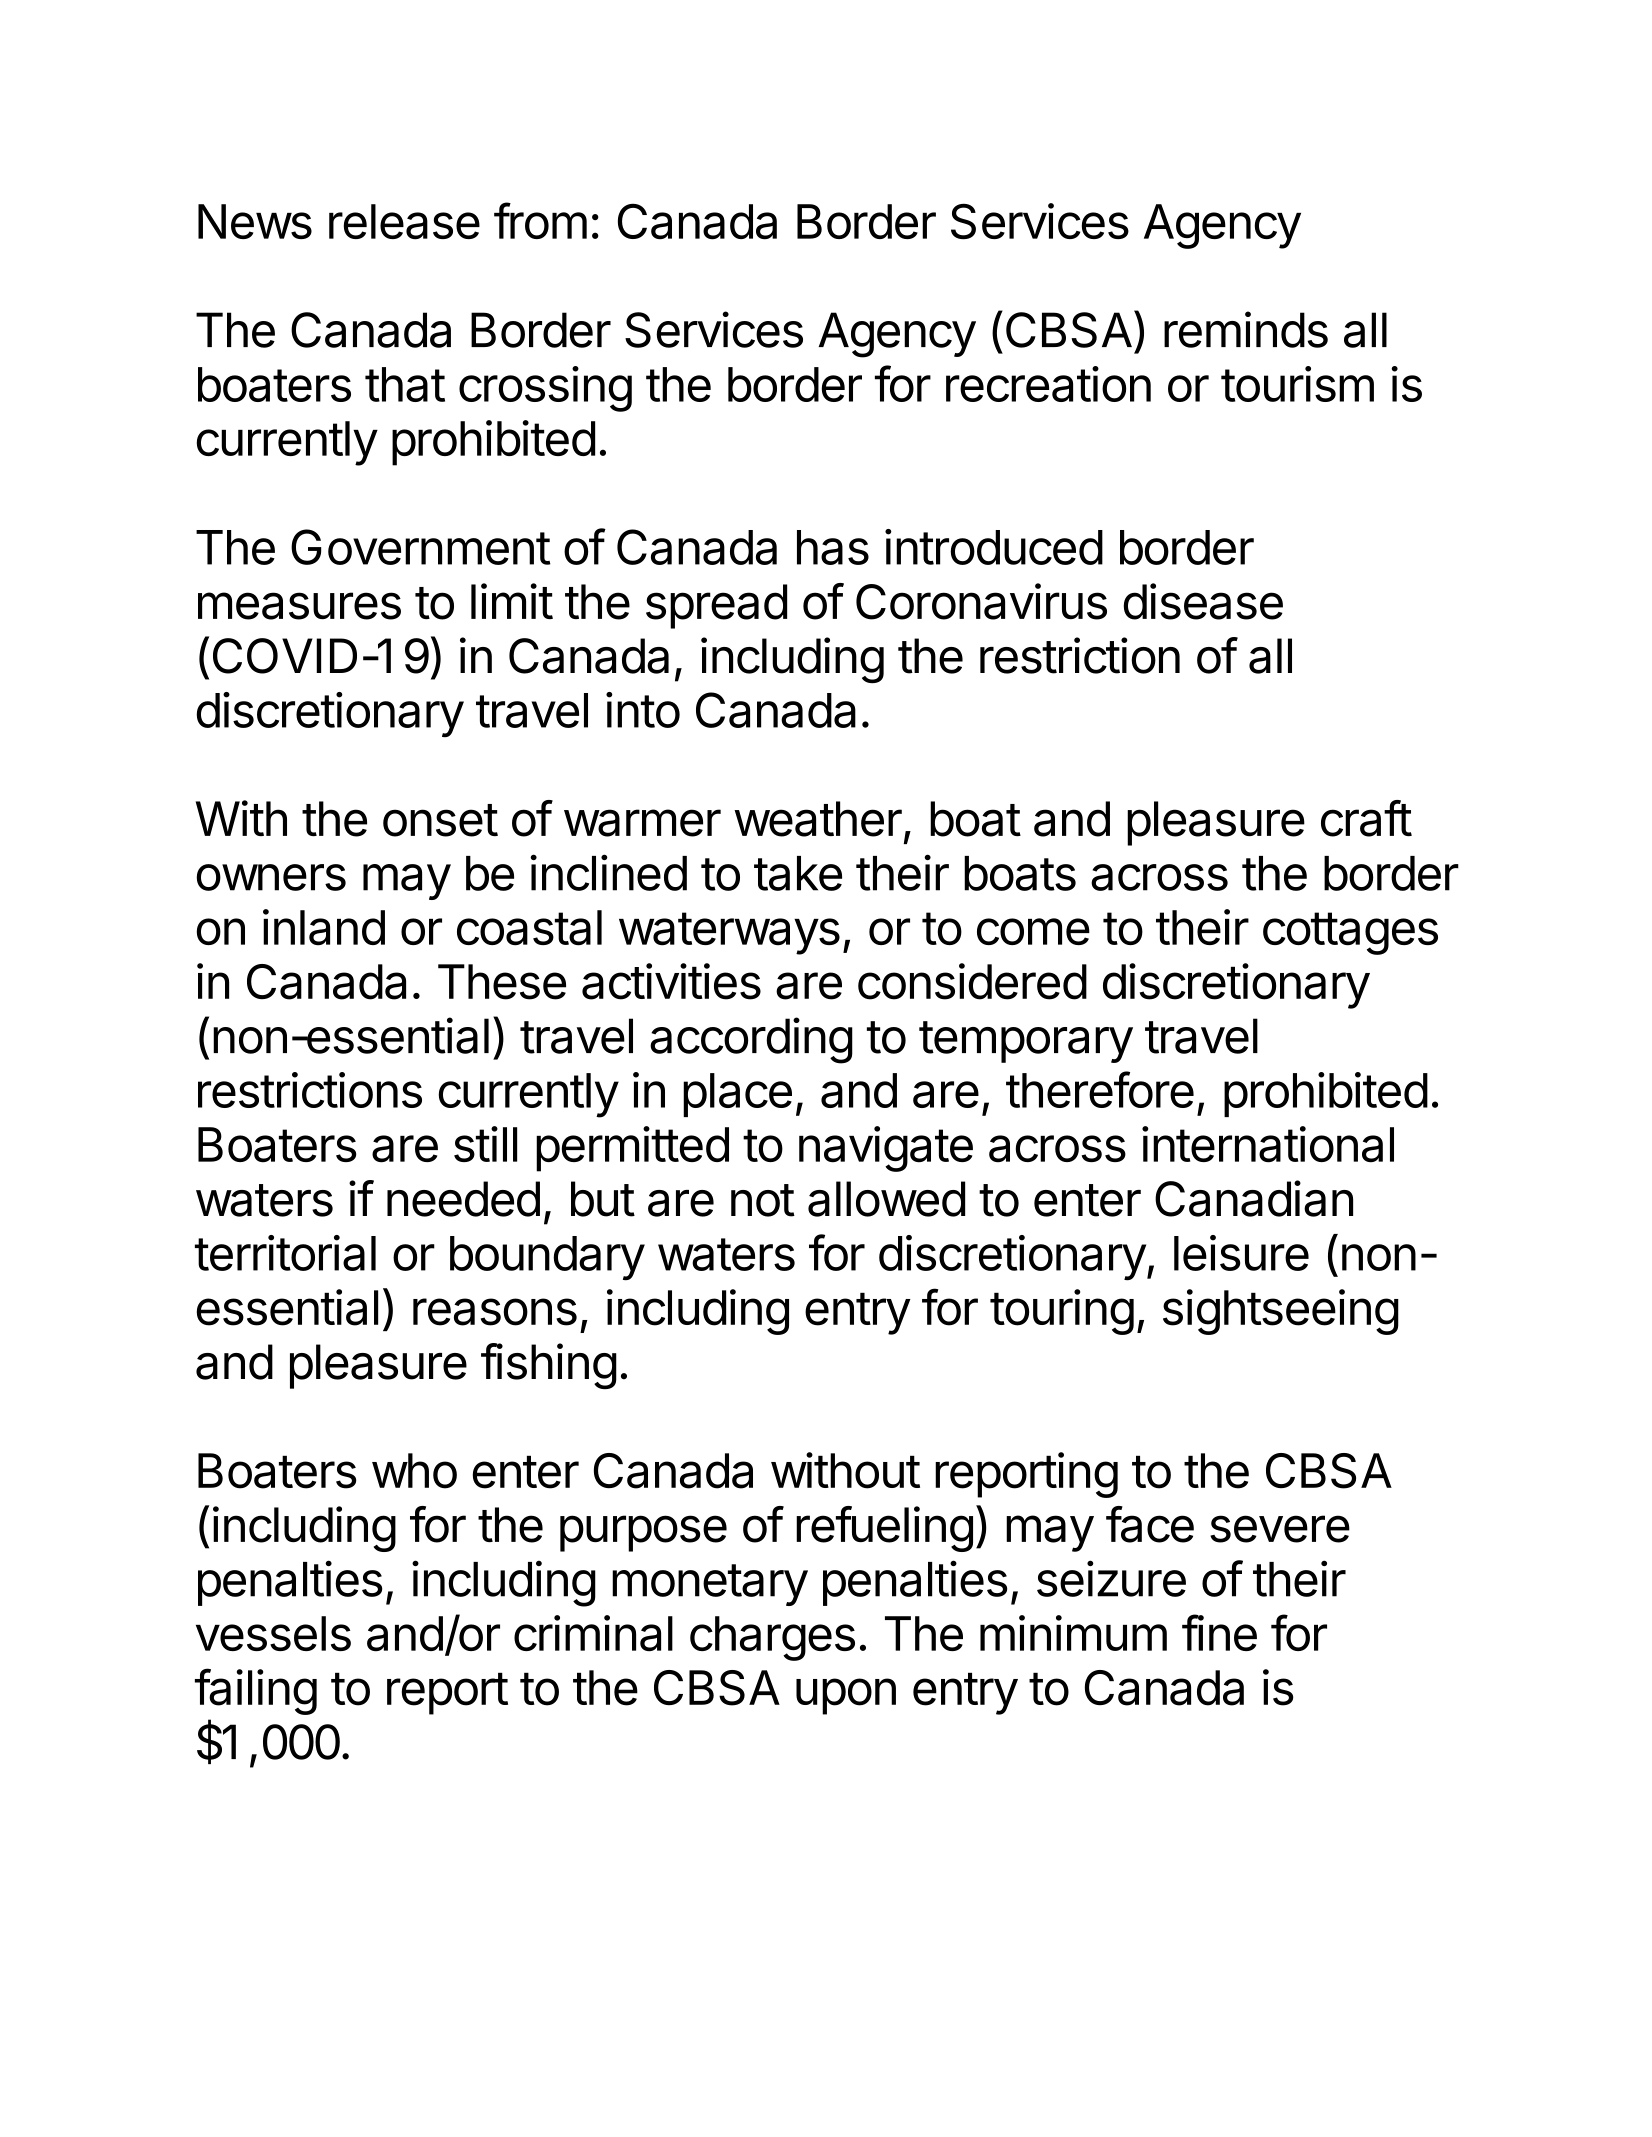 The height and width of the screenshot is (2137, 1652). What do you see at coordinates (1033, 931) in the screenshot?
I see `come` at bounding box center [1033, 931].
